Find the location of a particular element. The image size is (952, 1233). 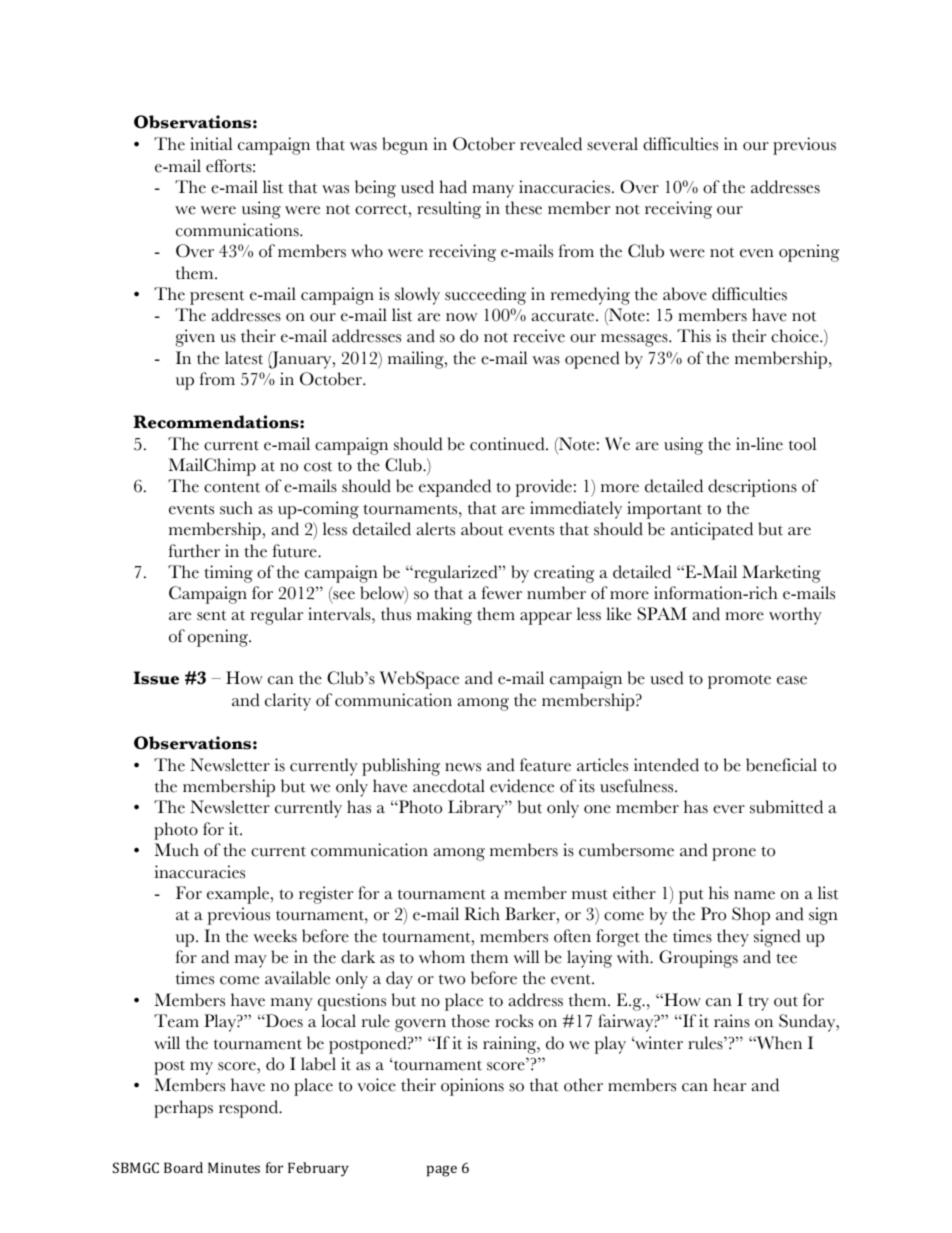

hear is located at coordinates (729, 1085).
